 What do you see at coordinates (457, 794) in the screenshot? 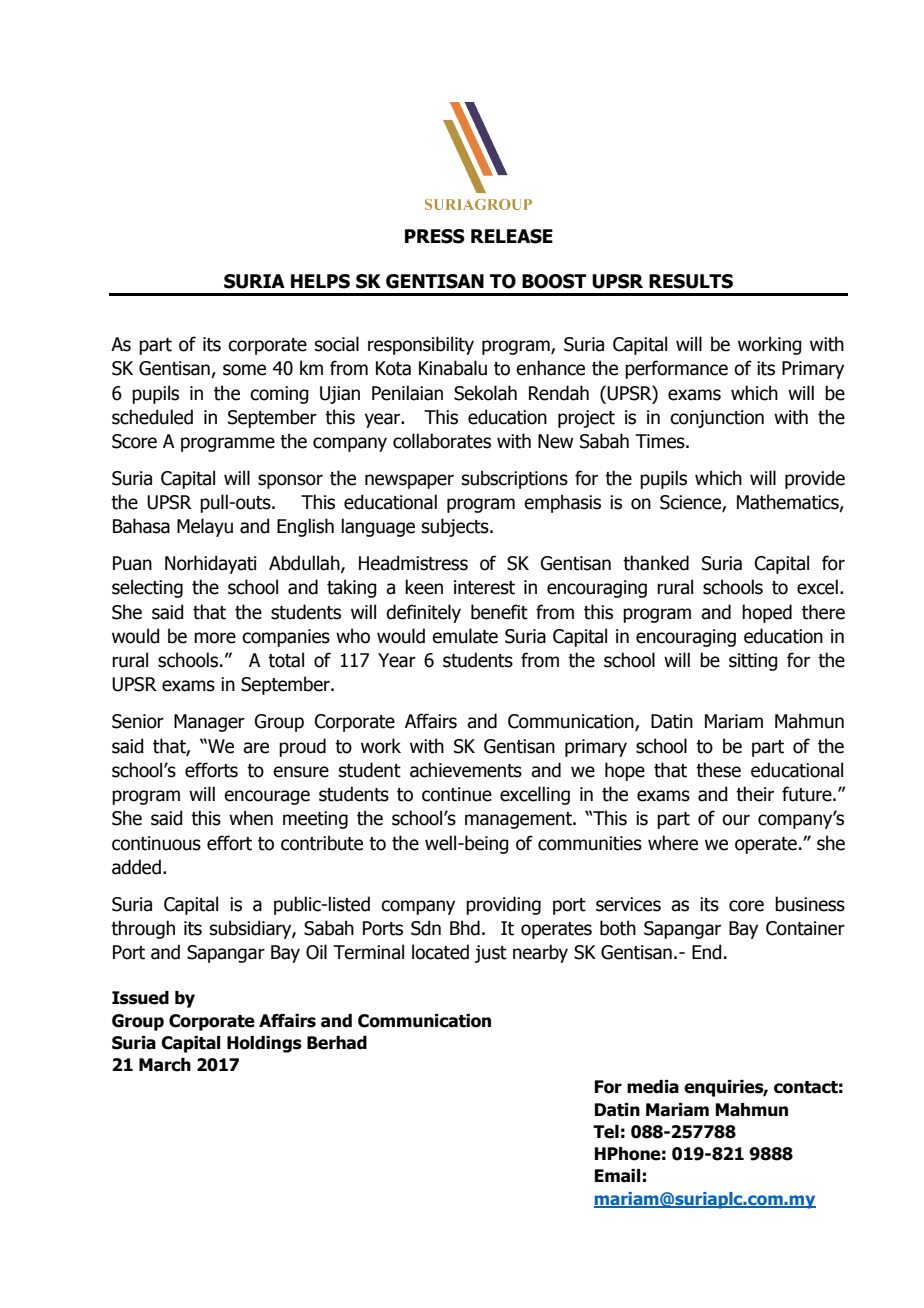
I see `continue` at bounding box center [457, 794].
